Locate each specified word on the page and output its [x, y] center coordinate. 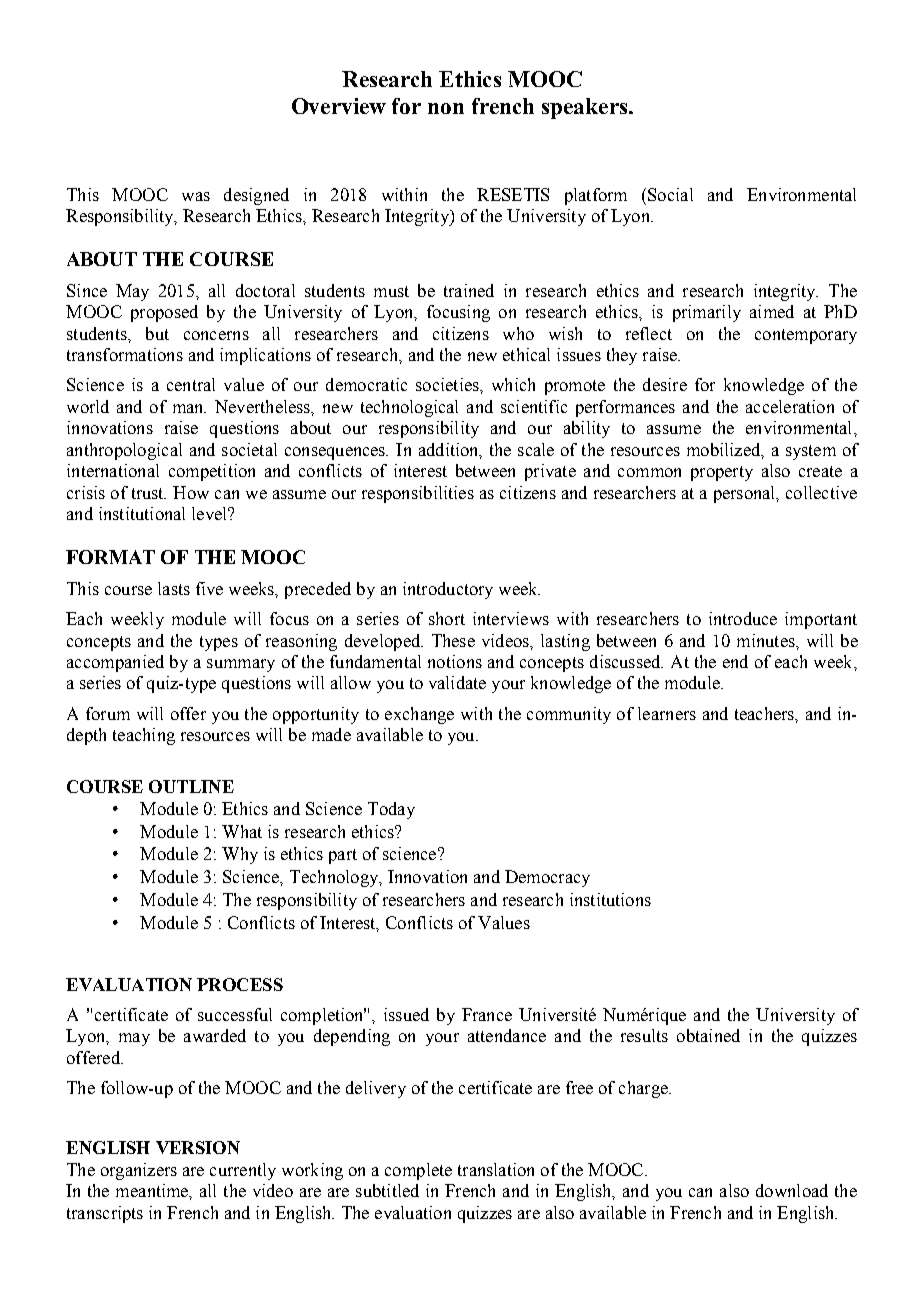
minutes [767, 640]
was [196, 196]
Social [670, 194]
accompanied [115, 663]
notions [455, 661]
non [446, 108]
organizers [139, 1171]
